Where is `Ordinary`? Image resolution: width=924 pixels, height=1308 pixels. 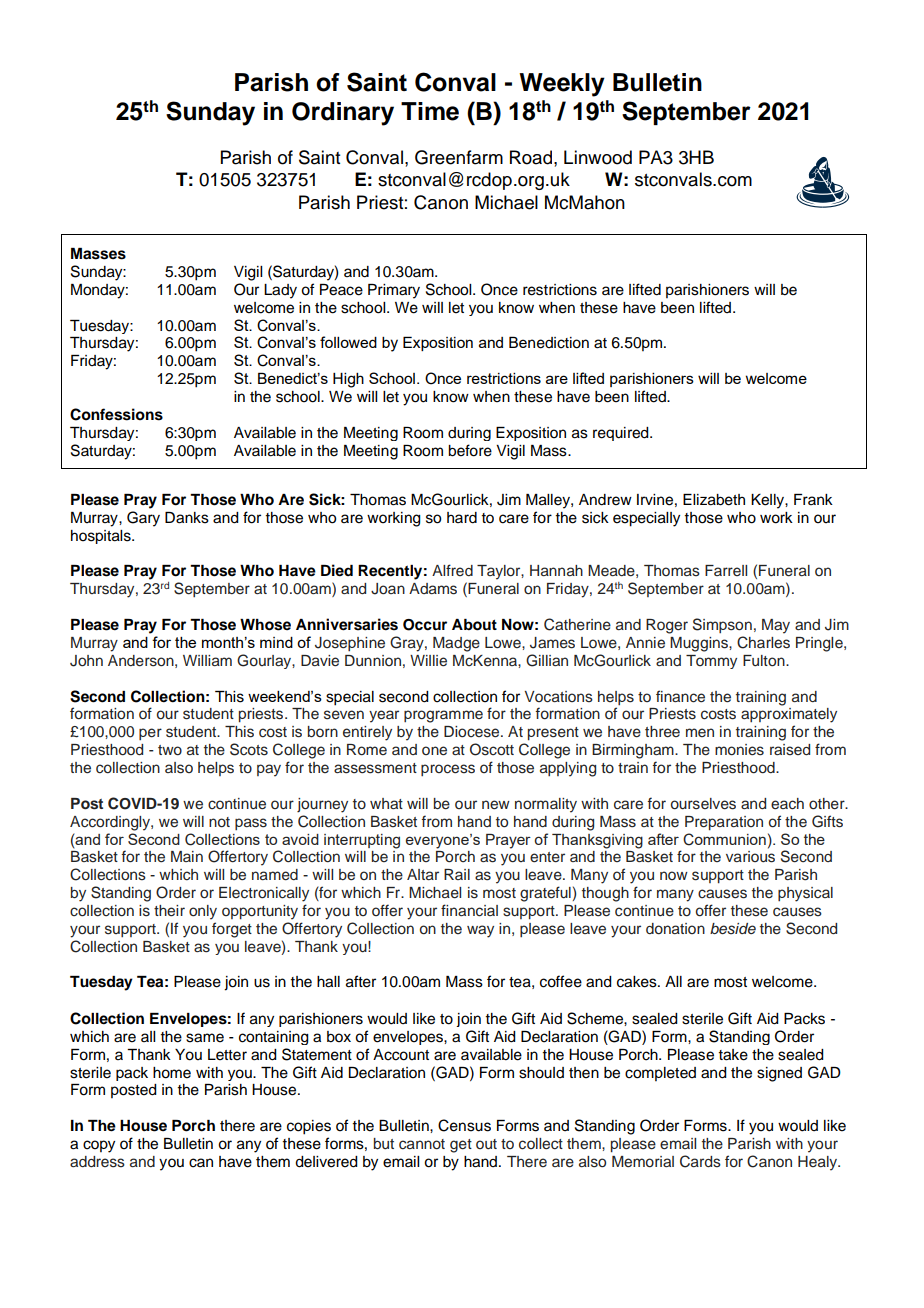
Ordinary is located at coordinates (343, 114).
